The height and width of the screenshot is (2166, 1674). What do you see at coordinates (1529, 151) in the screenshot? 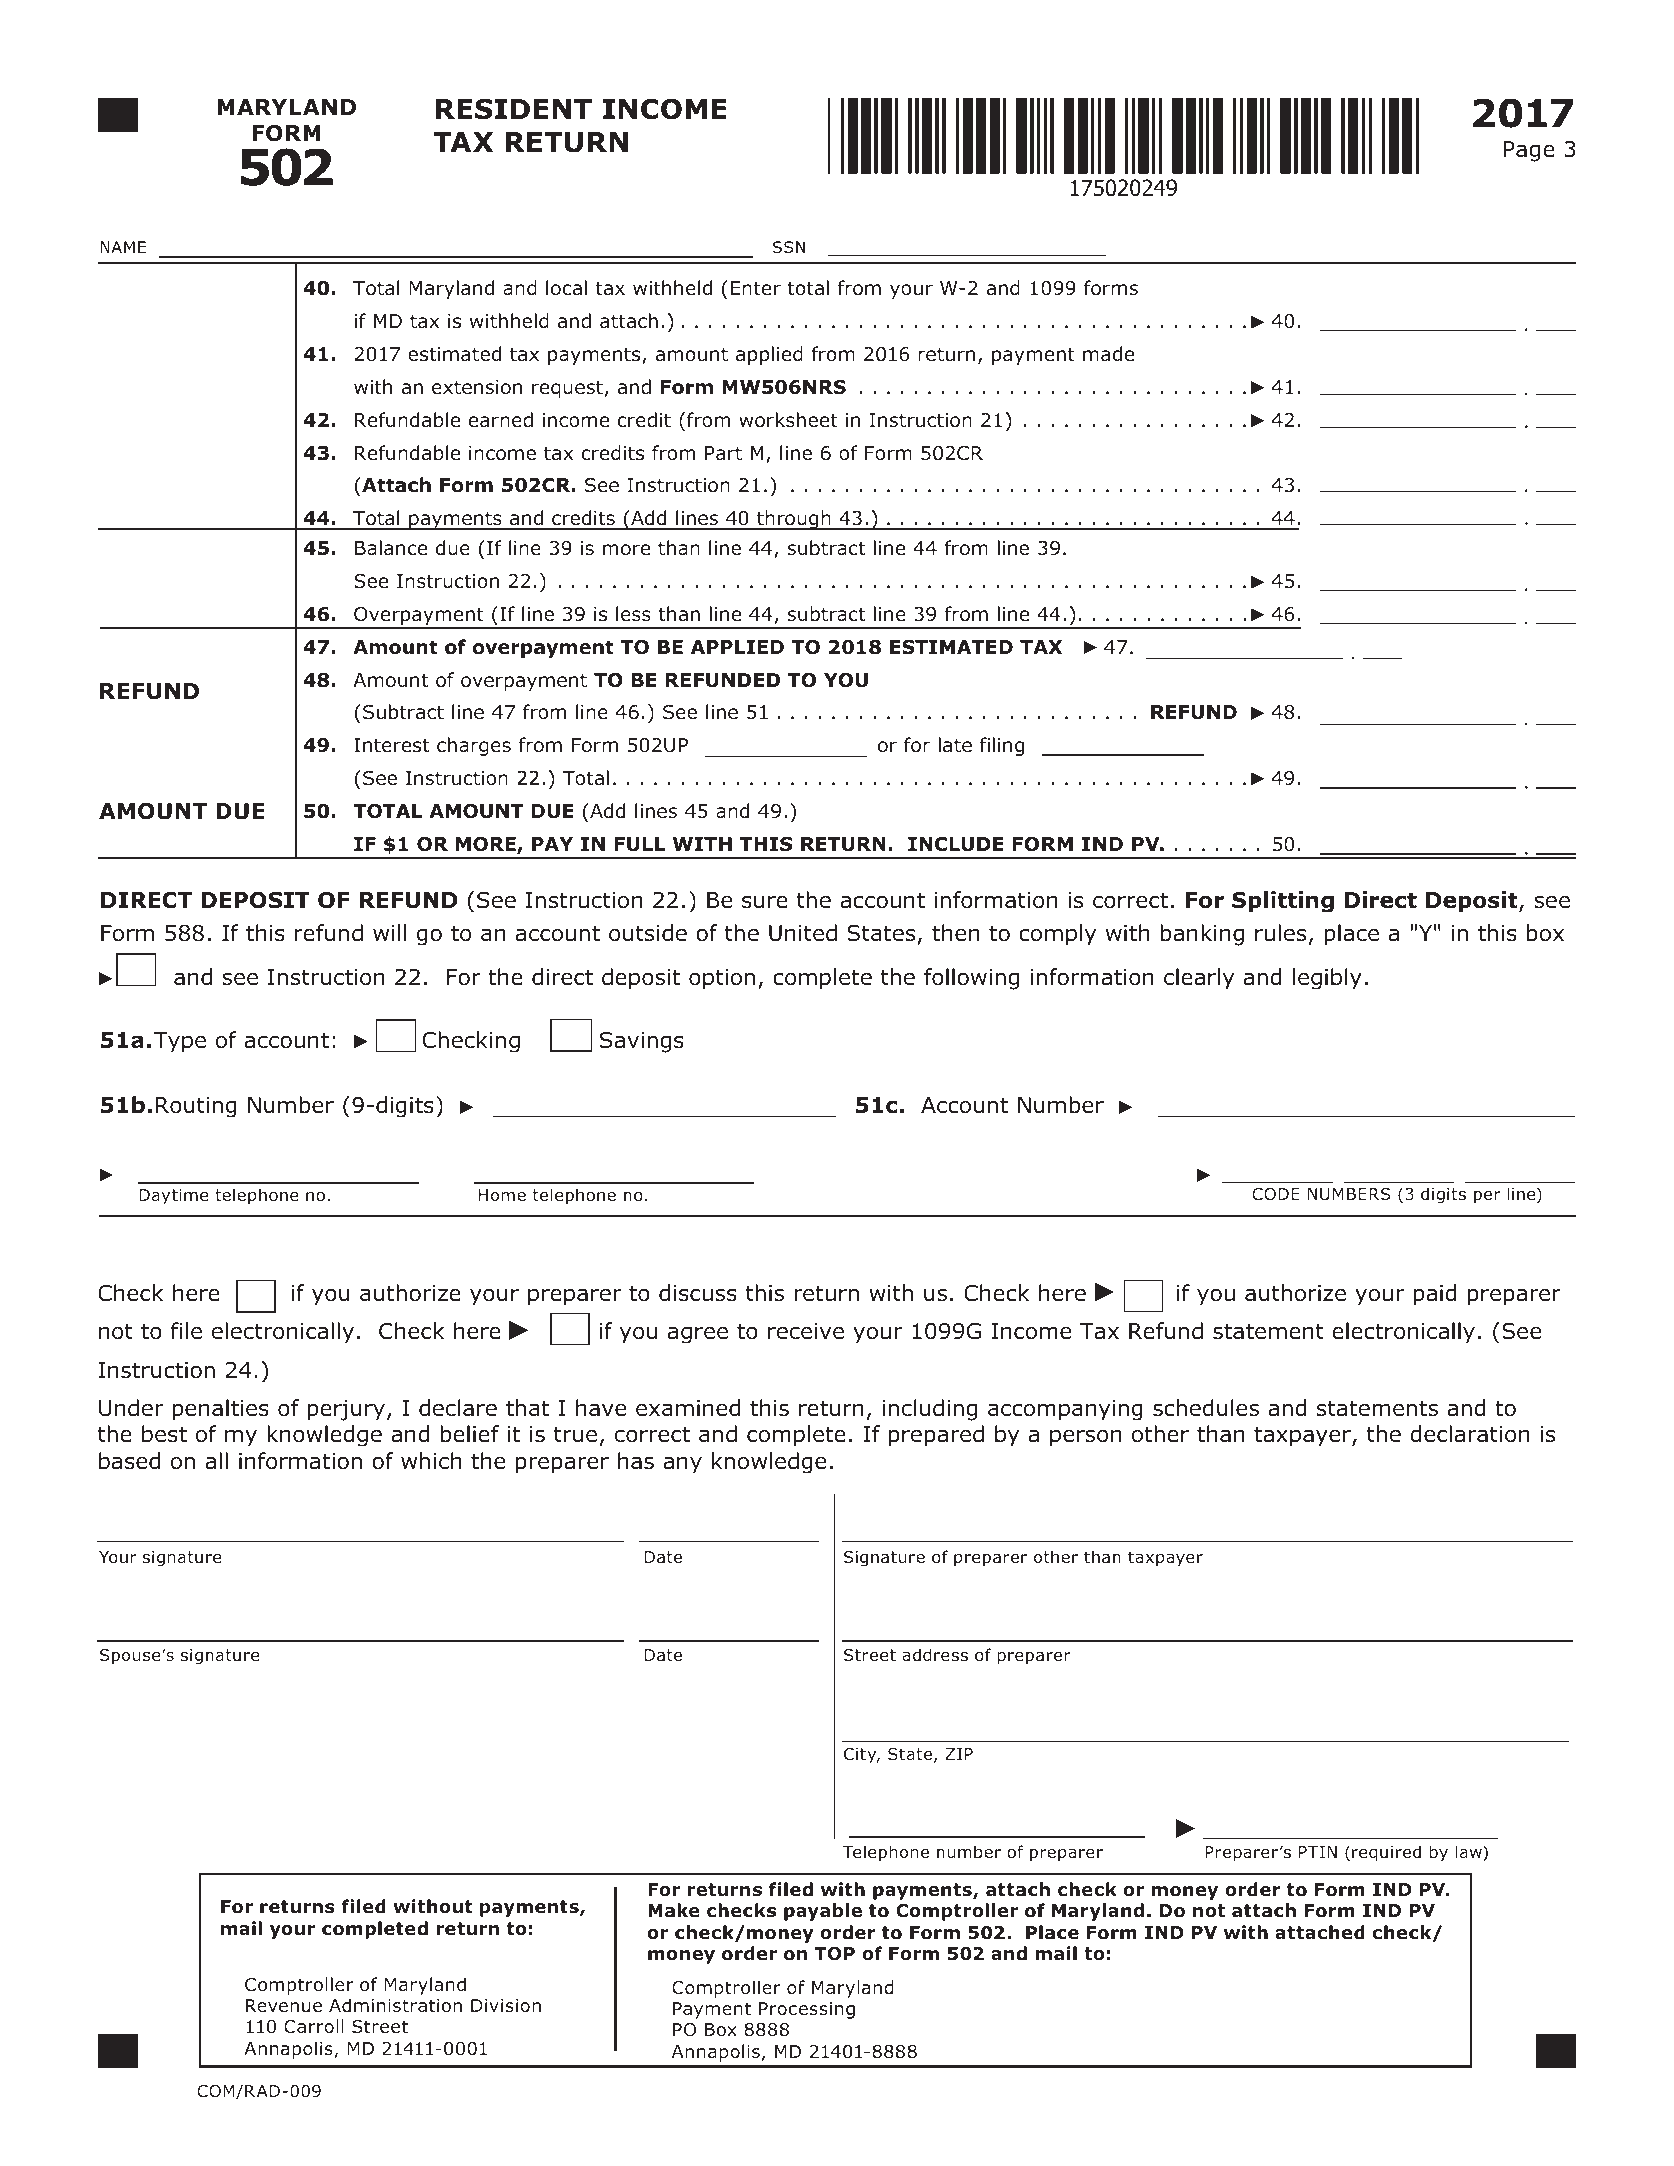
I see `Page` at bounding box center [1529, 151].
